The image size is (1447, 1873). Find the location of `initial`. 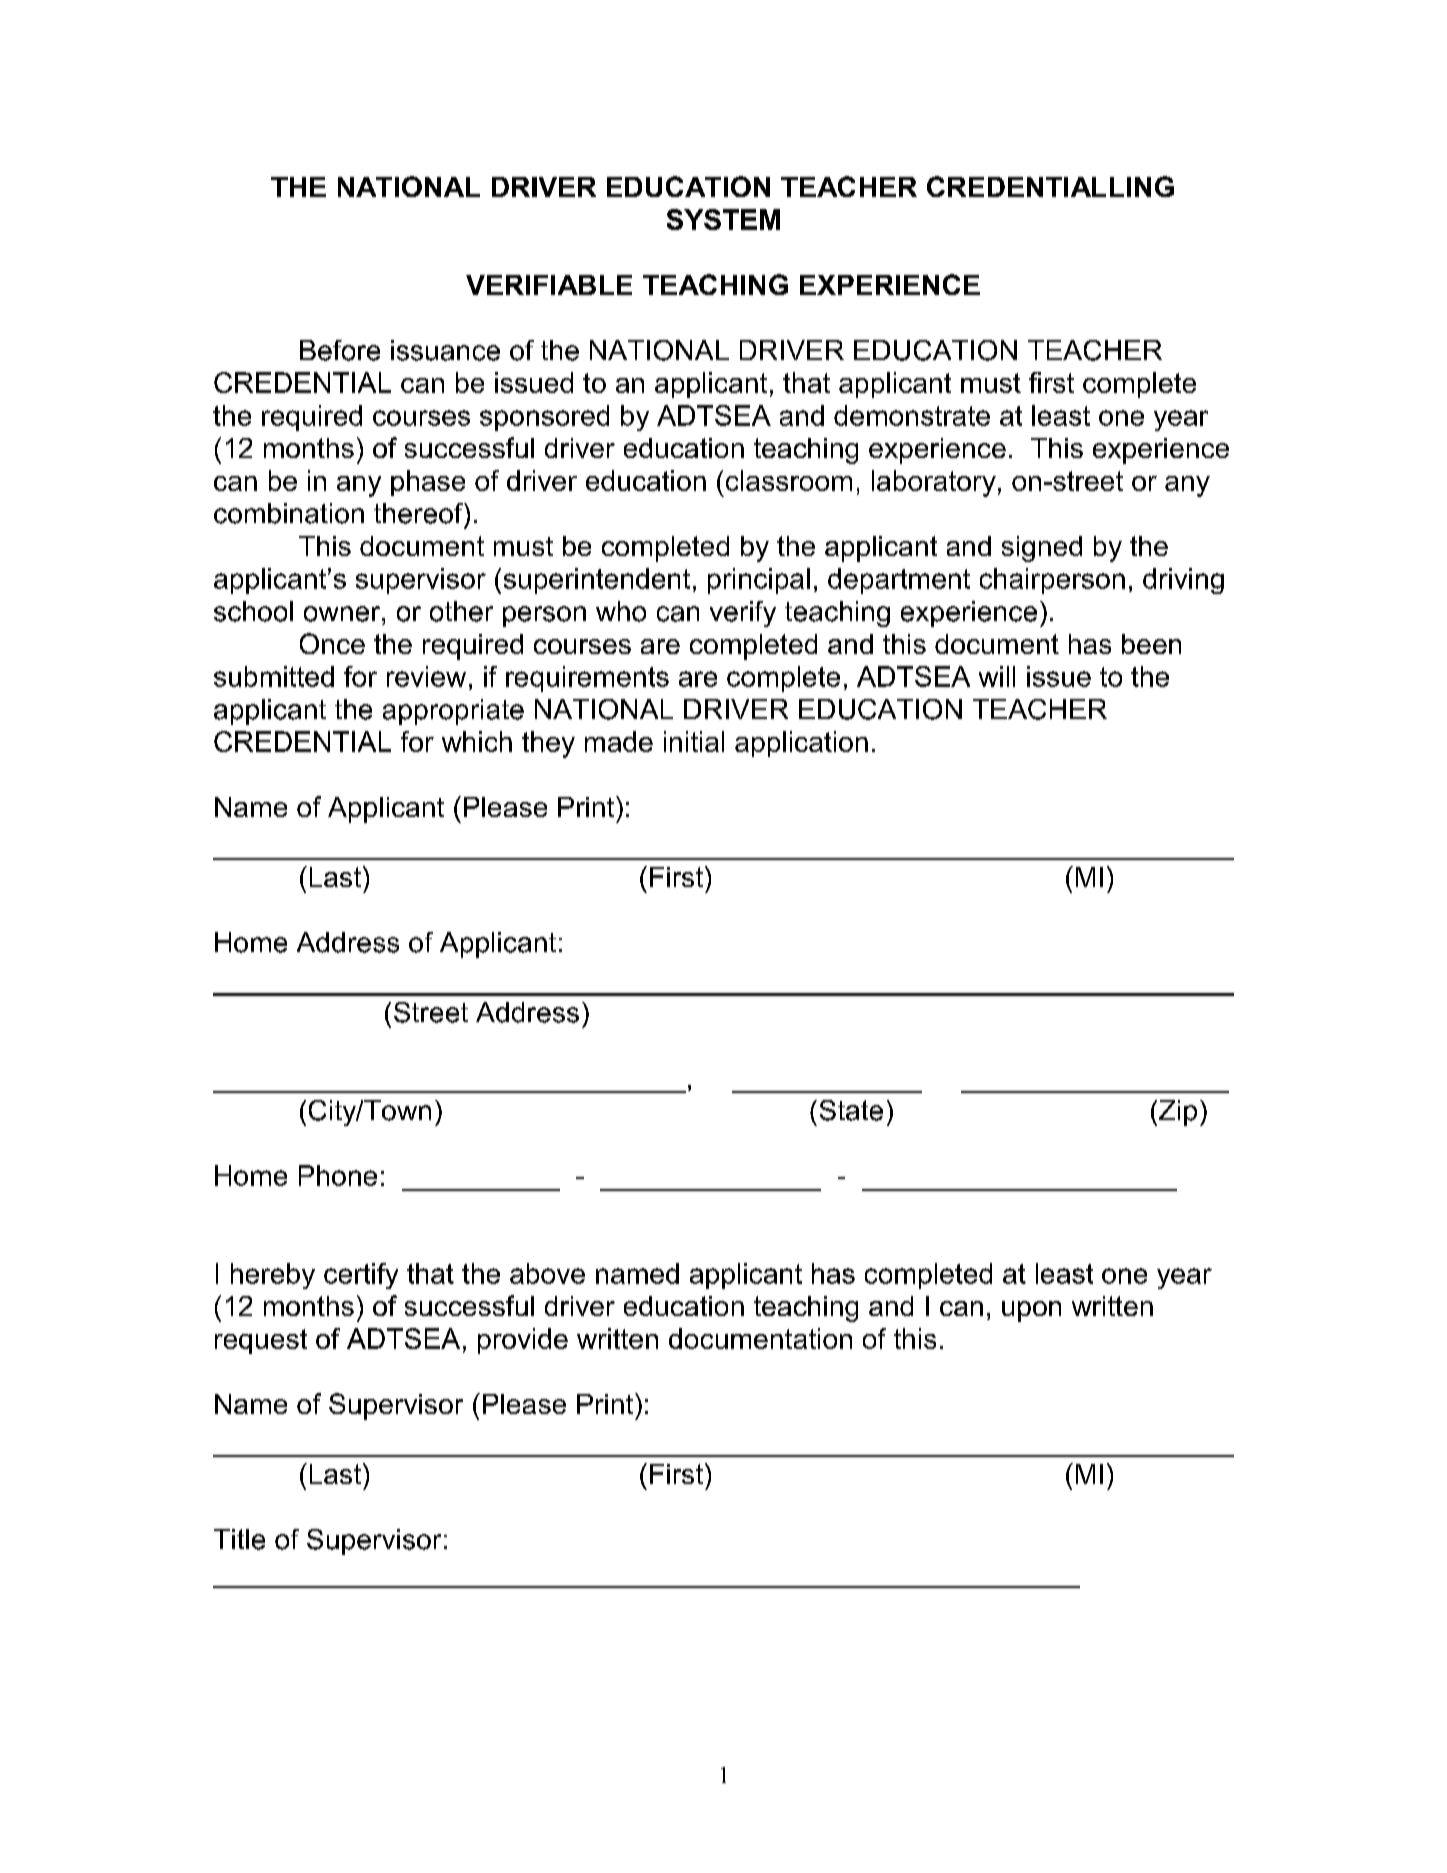

initial is located at coordinates (694, 741).
